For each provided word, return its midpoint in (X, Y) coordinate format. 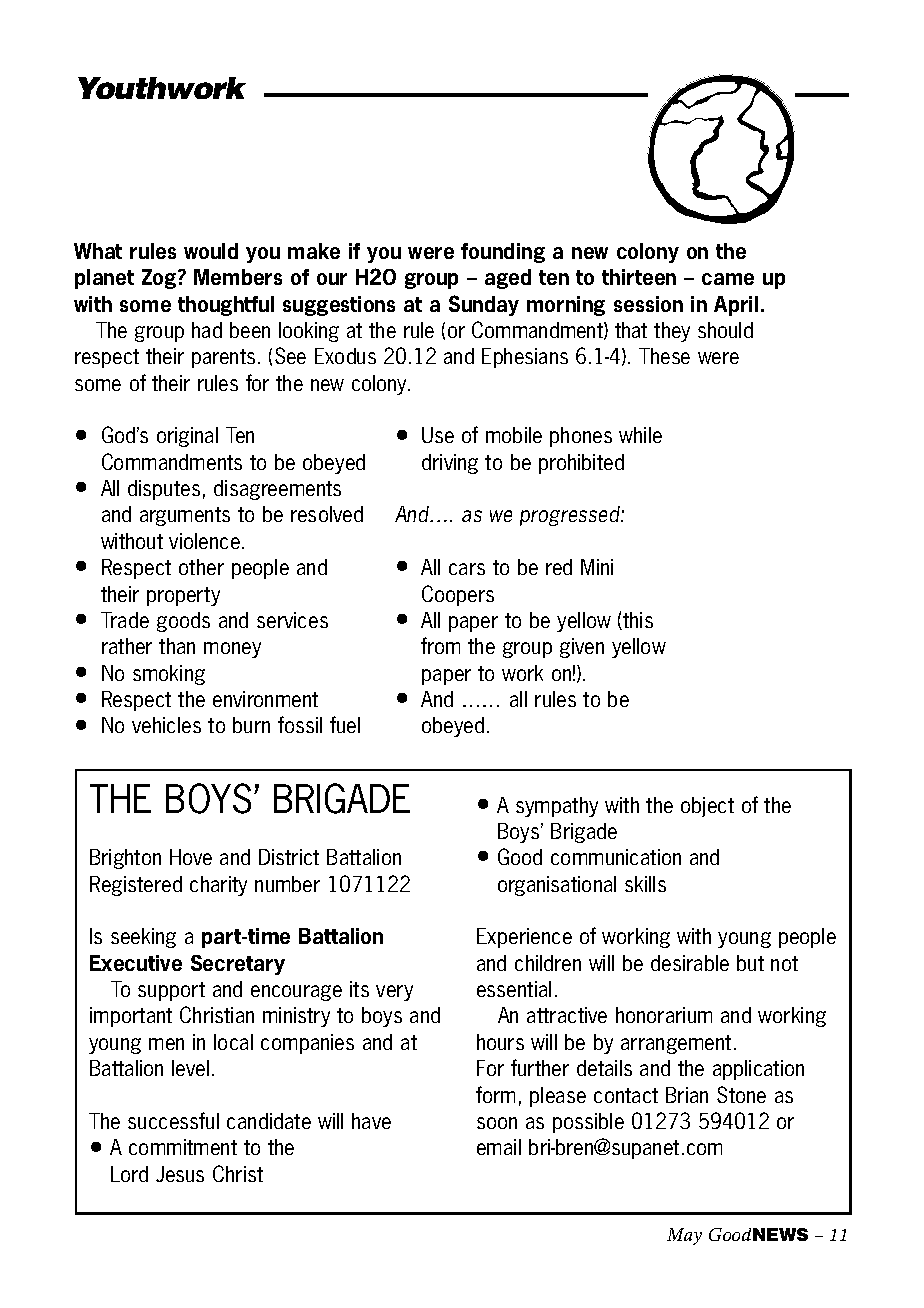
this (637, 621)
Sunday (484, 305)
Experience (524, 938)
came (728, 279)
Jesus (180, 1174)
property (183, 596)
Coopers (458, 595)
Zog (160, 279)
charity (218, 886)
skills (645, 884)
